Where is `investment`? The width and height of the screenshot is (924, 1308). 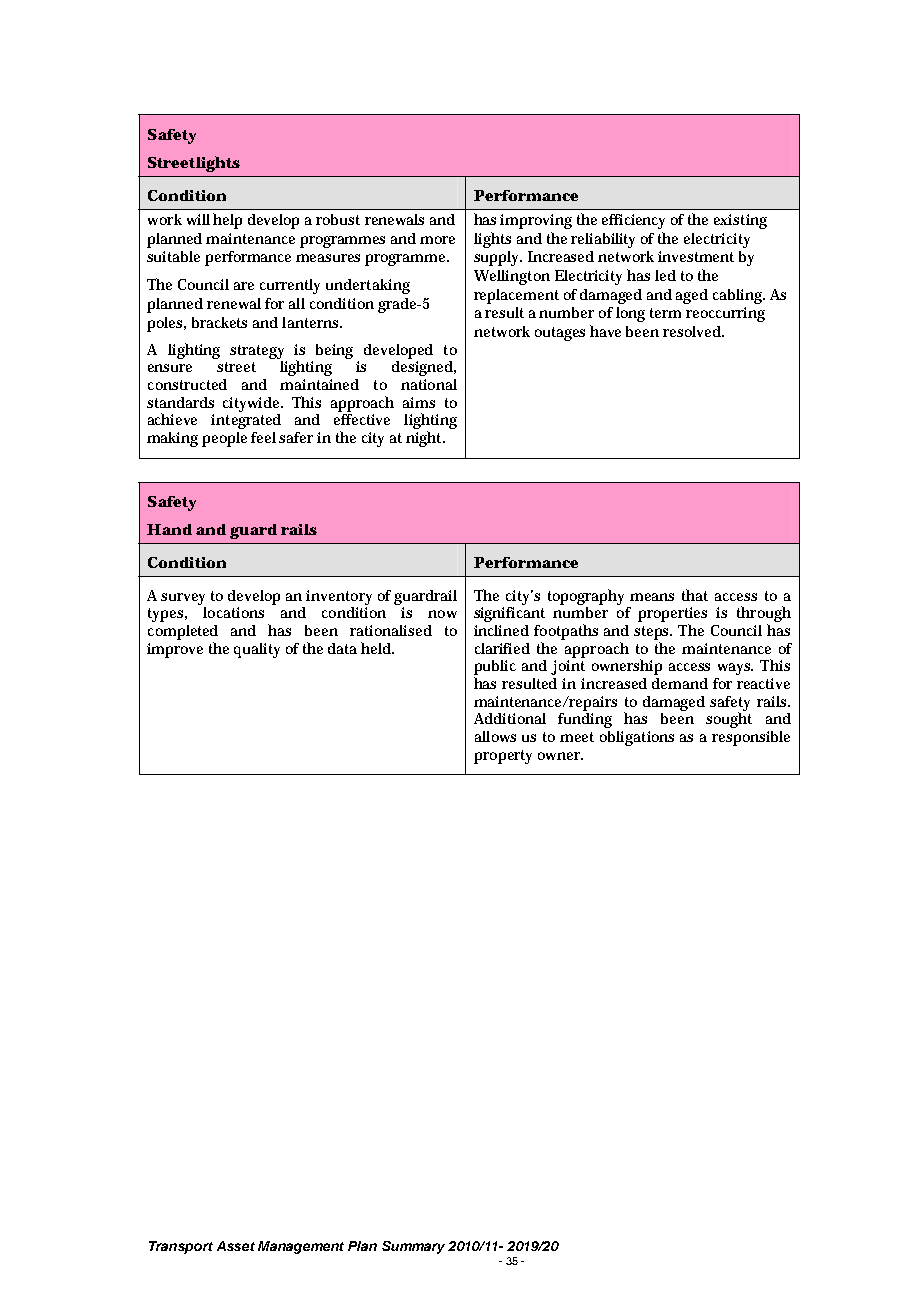
investment is located at coordinates (696, 256).
